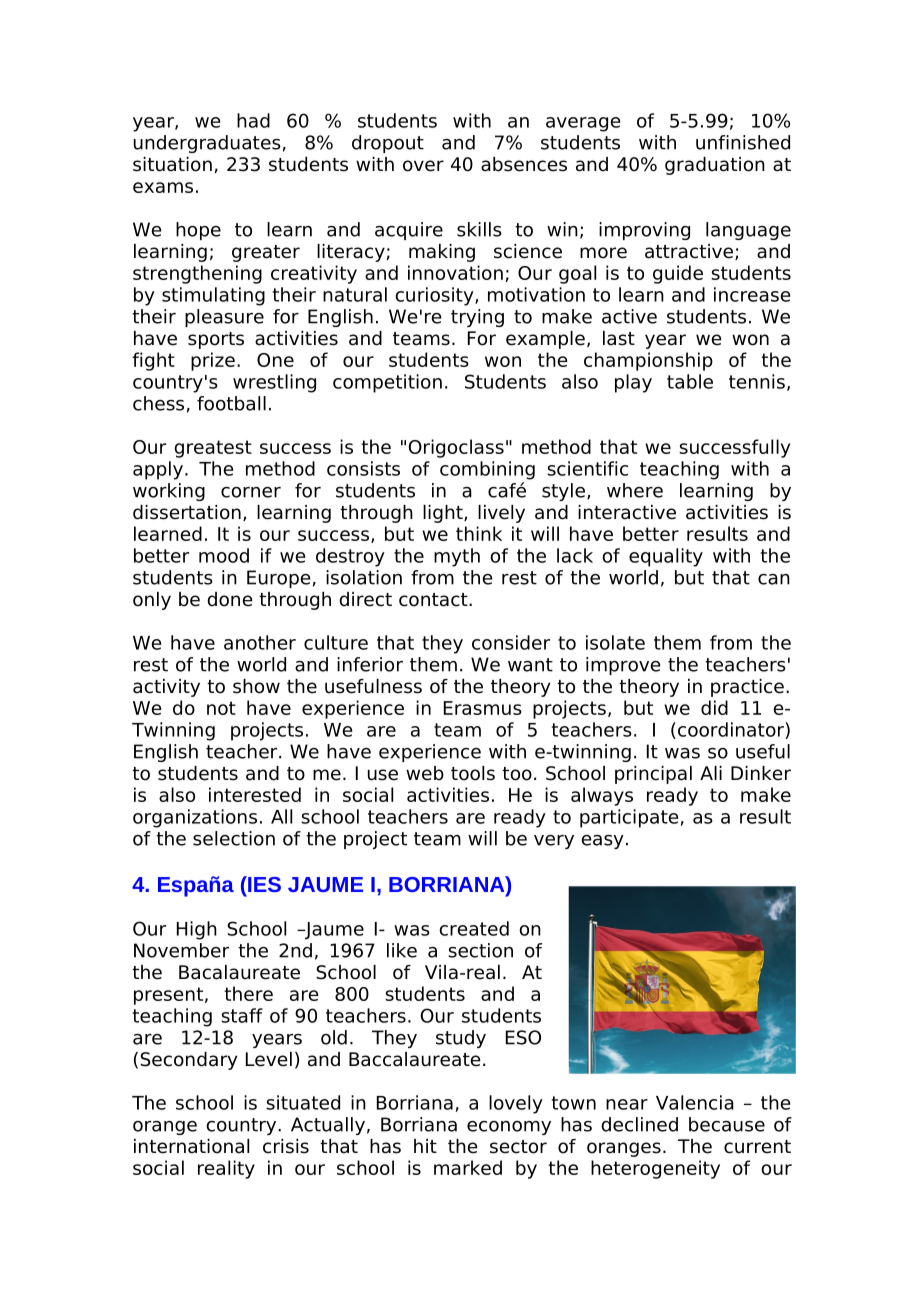 Image resolution: width=924 pixels, height=1308 pixels. I want to click on practice, so click(747, 688).
